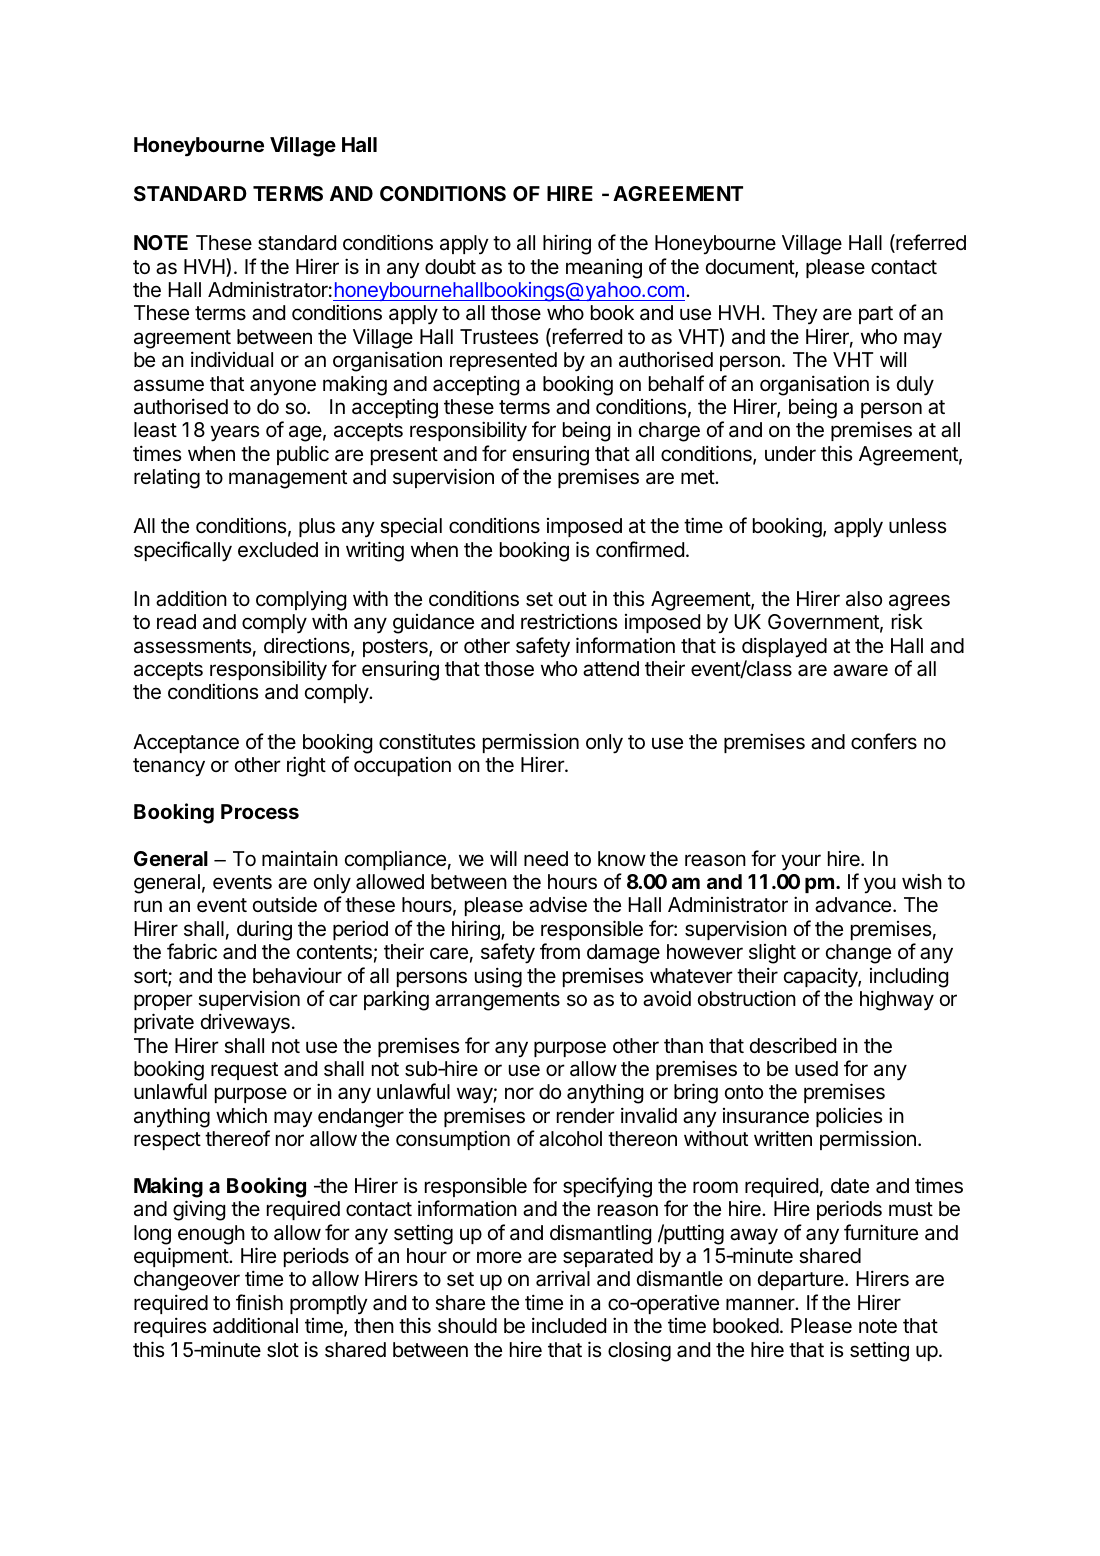 This screenshot has width=1100, height=1556. What do you see at coordinates (794, 314) in the screenshot?
I see `They` at bounding box center [794, 314].
